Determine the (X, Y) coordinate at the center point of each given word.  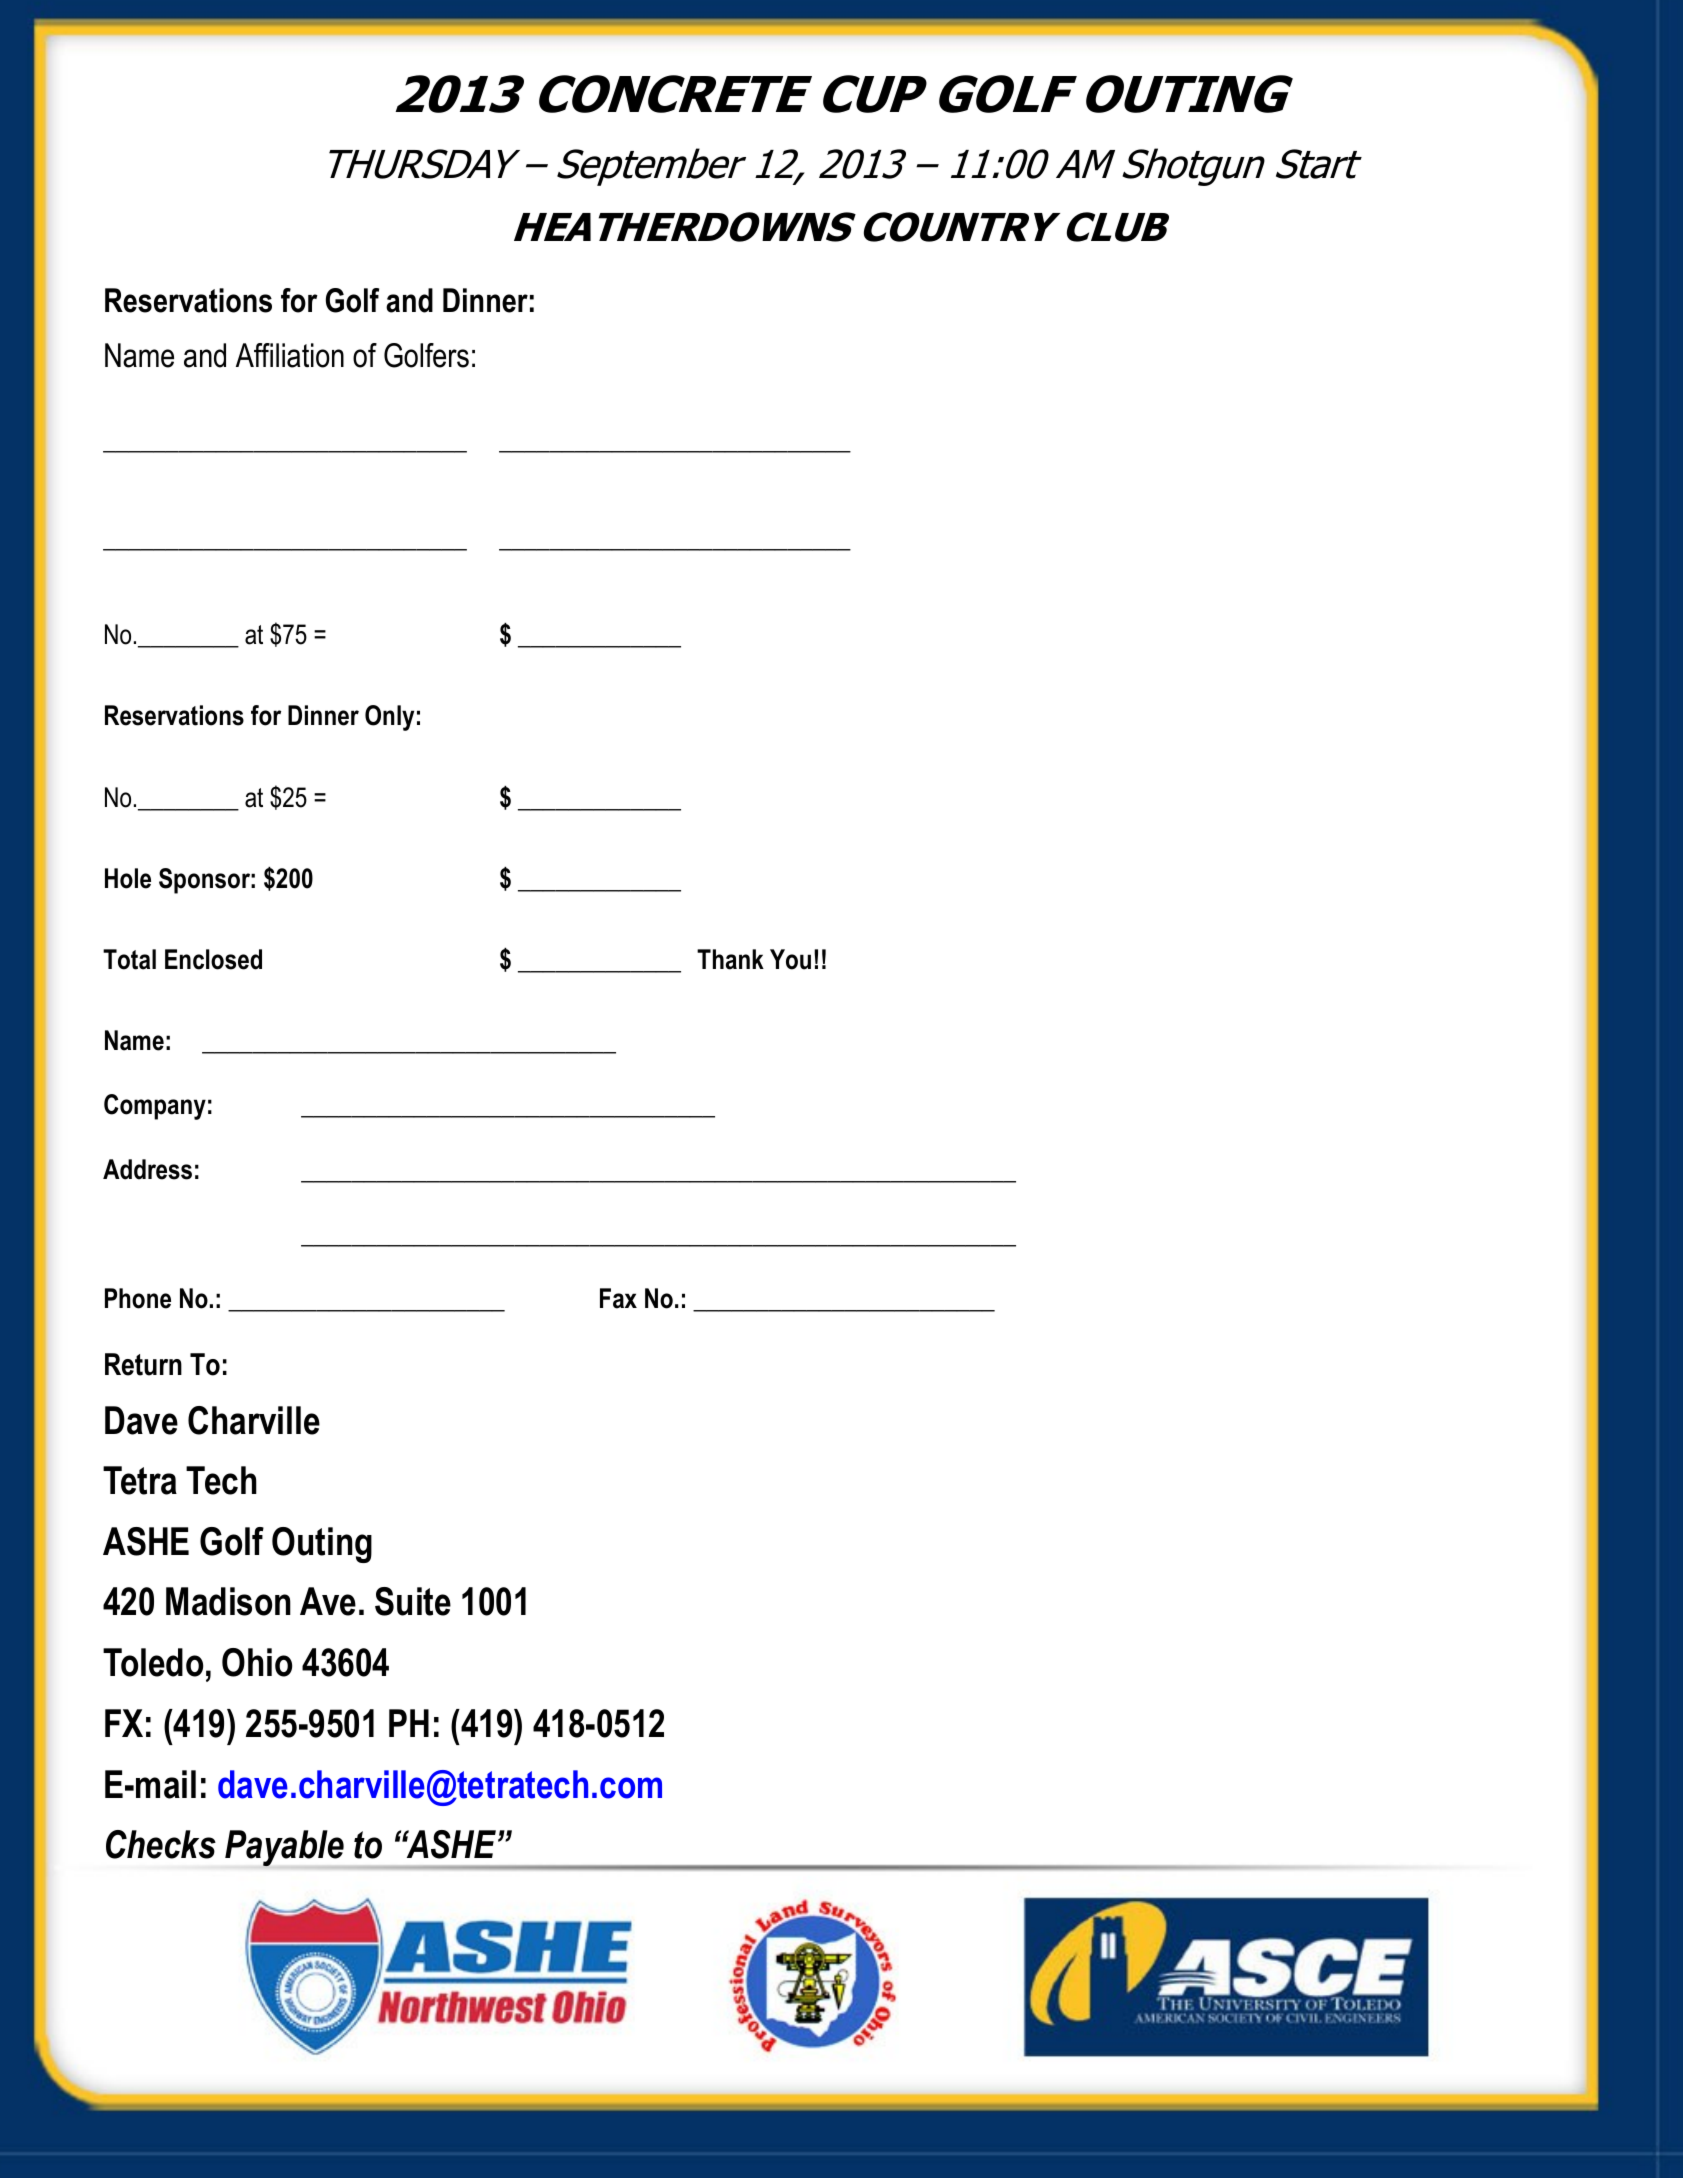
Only (389, 718)
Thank (730, 959)
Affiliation (290, 355)
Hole (128, 878)
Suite (413, 1601)
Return (143, 1364)
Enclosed (213, 959)
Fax (618, 1298)
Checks (161, 1844)
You (790, 959)
